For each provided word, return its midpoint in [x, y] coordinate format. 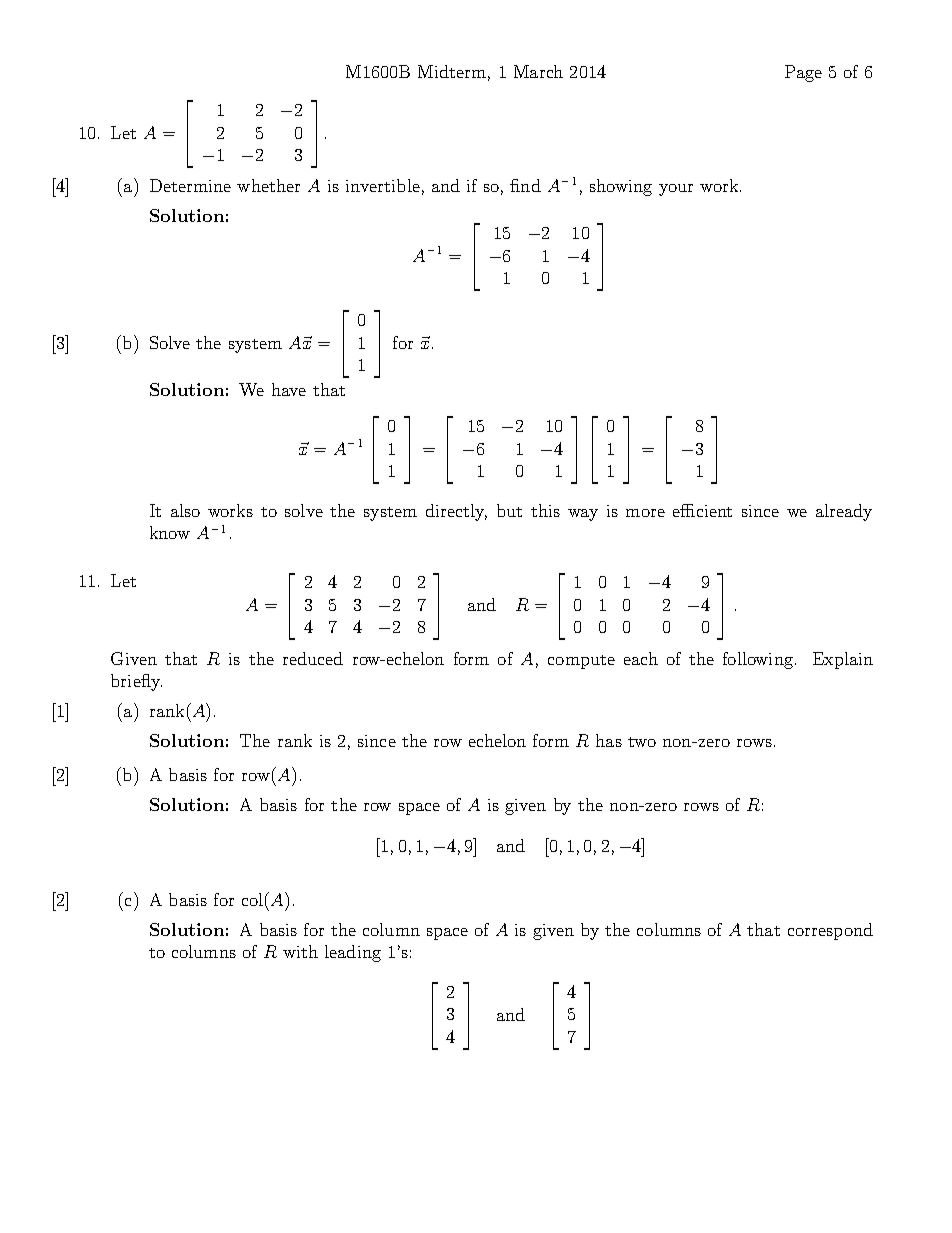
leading [353, 953]
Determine [190, 185]
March [538, 71]
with [300, 951]
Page [803, 73]
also [185, 510]
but [509, 510]
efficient [702, 510]
